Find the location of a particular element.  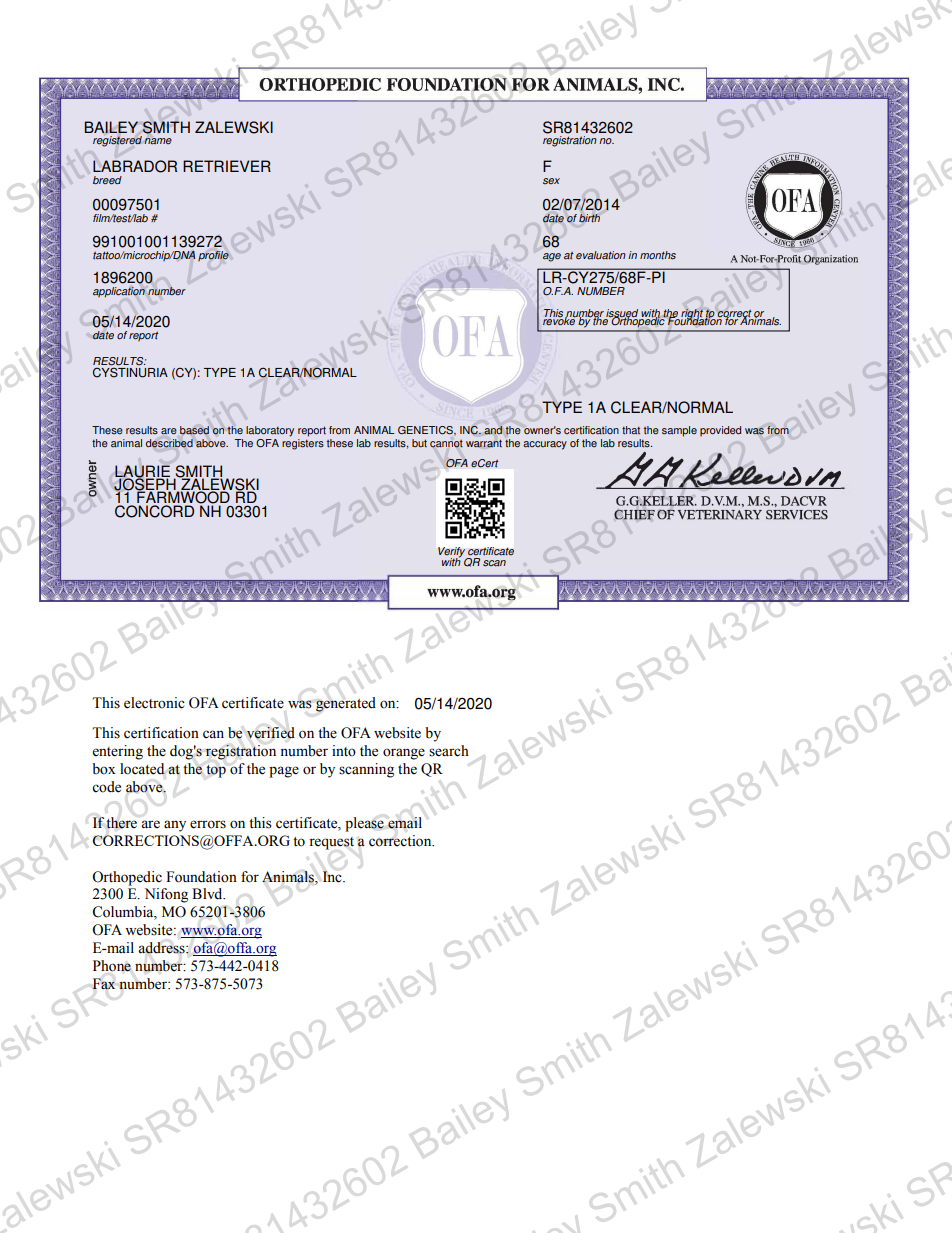

sex is located at coordinates (551, 181).
